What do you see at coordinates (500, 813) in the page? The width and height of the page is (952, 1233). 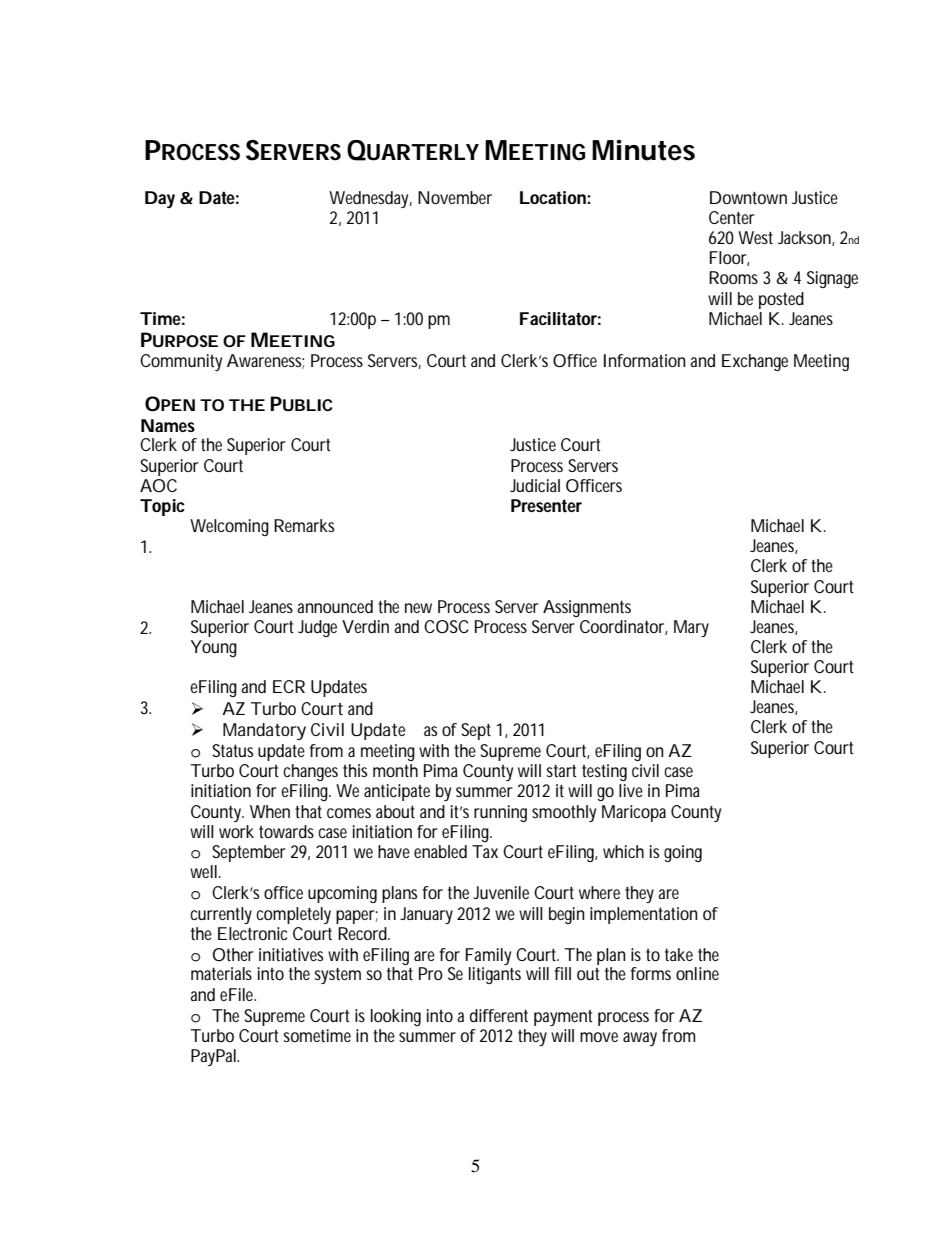 I see `running` at bounding box center [500, 813].
